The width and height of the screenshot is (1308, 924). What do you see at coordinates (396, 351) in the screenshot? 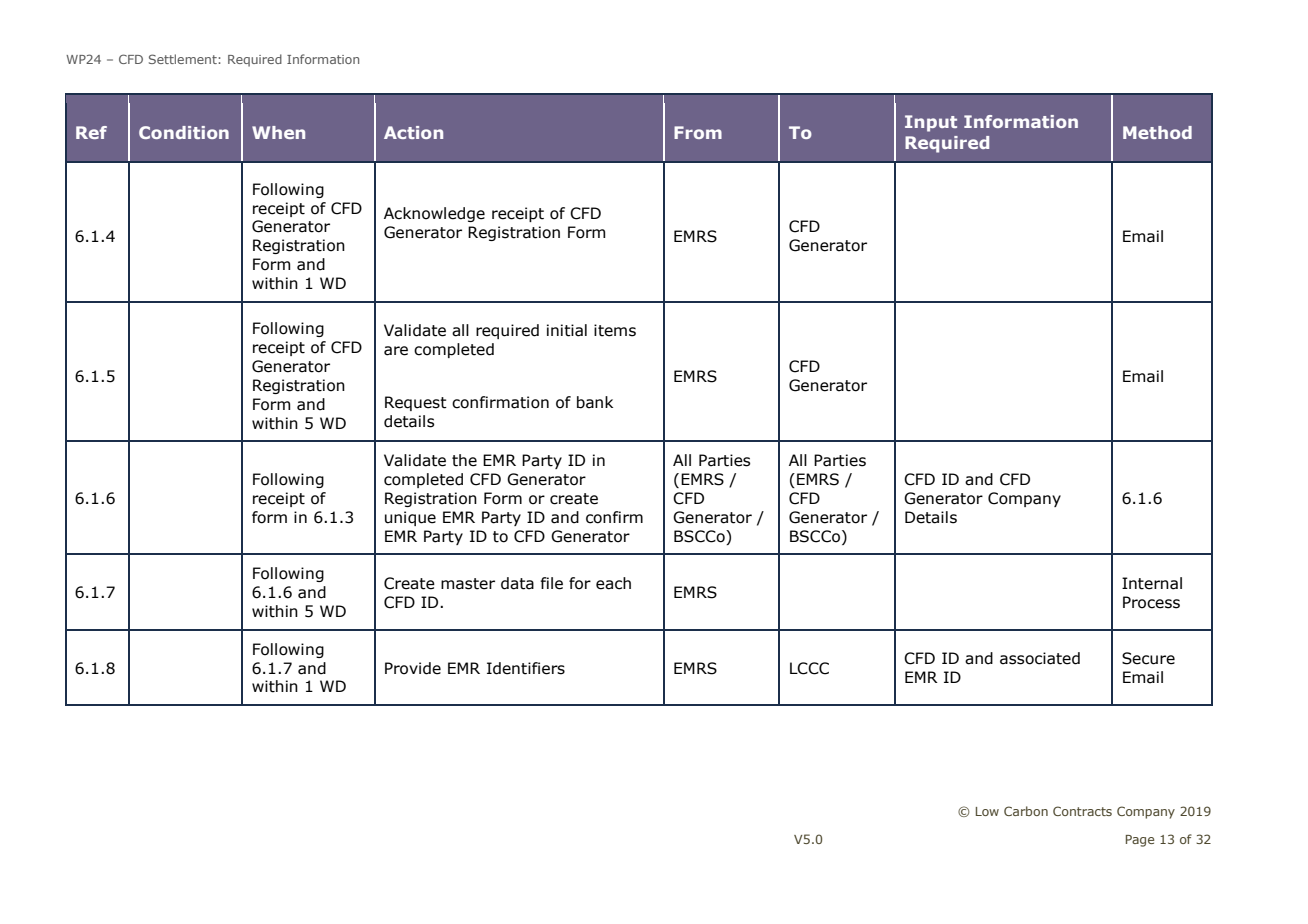
I see `are` at bounding box center [396, 351].
